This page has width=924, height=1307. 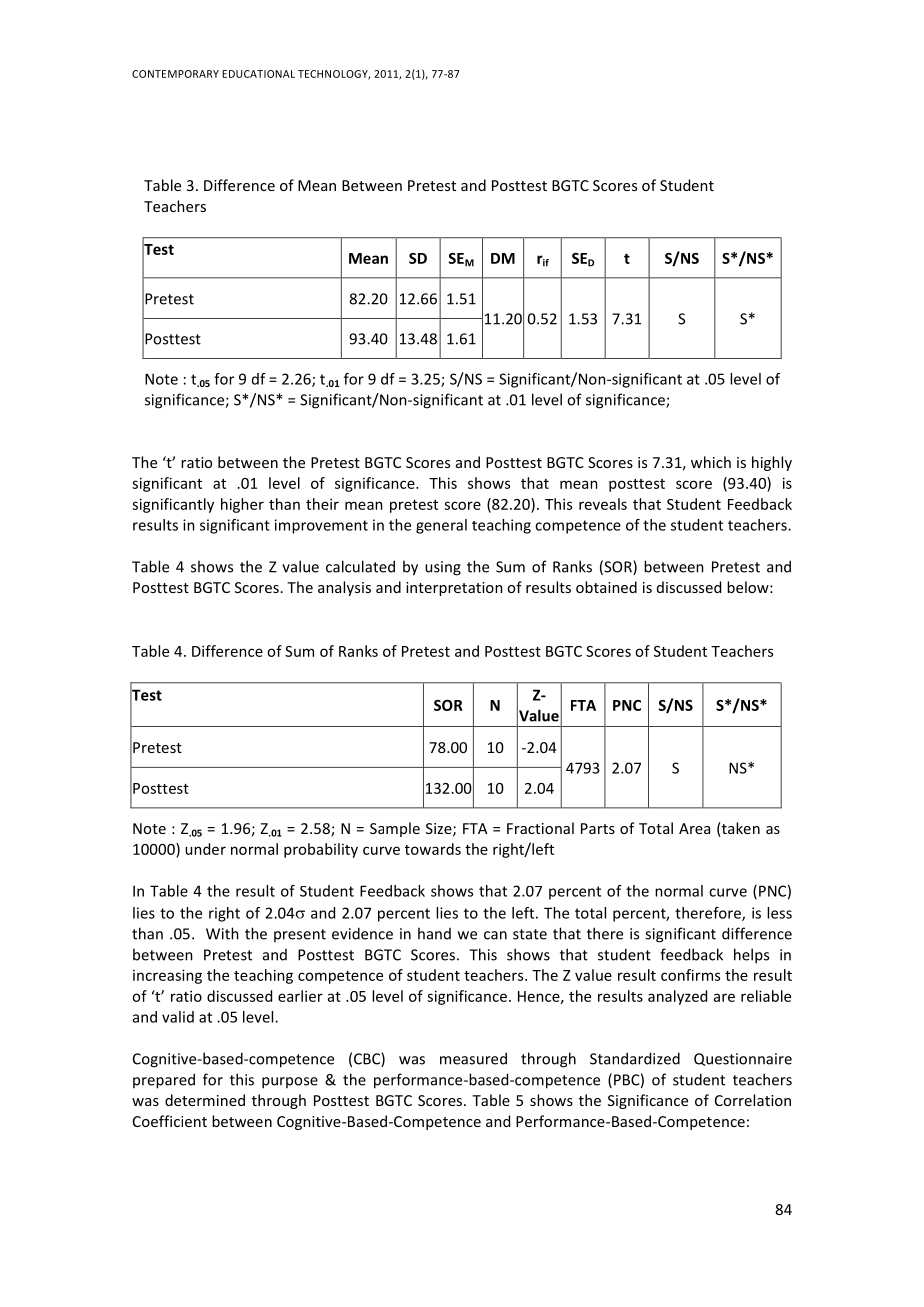 I want to click on determined, so click(x=205, y=1100).
